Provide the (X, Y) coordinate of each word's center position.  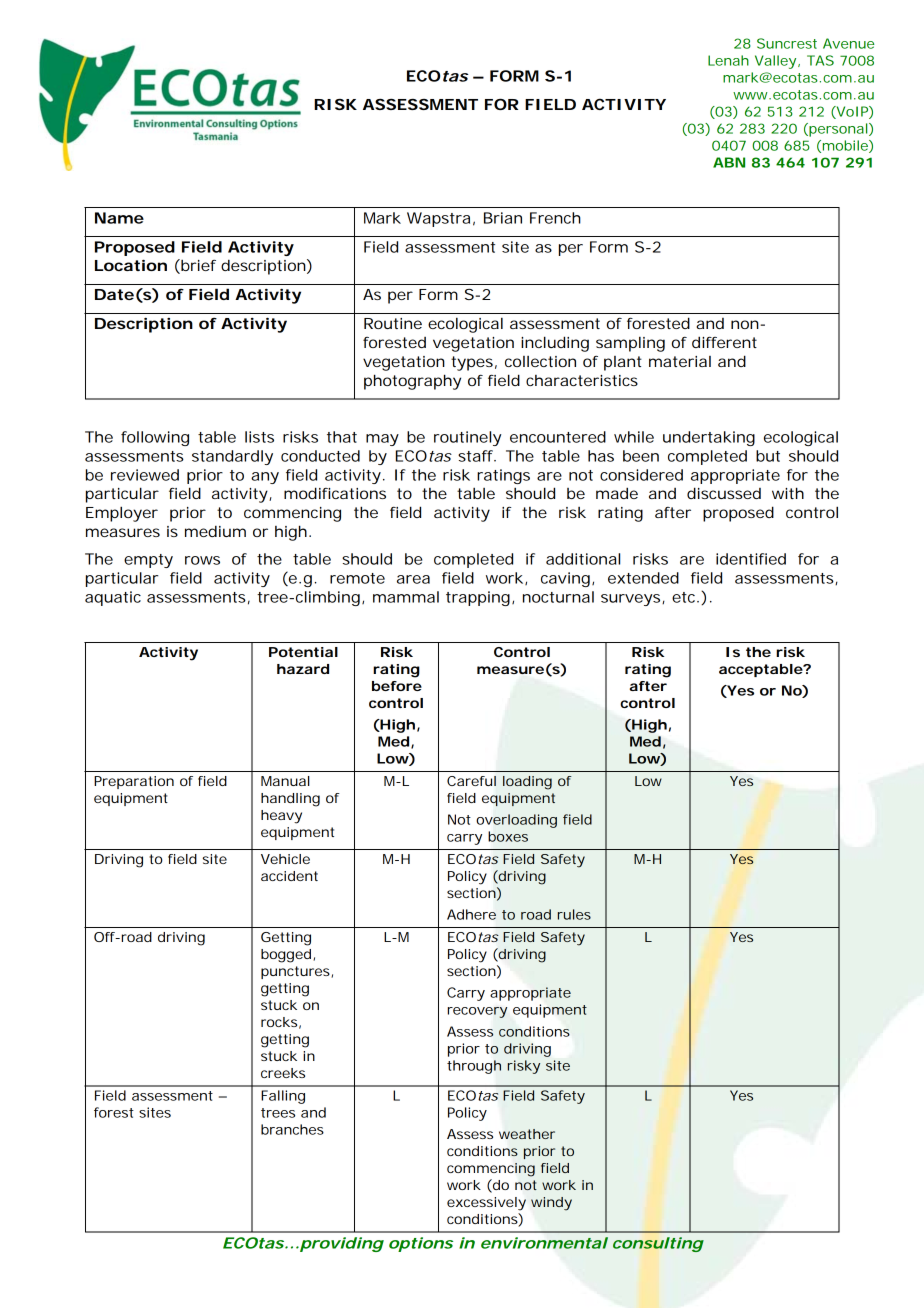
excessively (486, 1204)
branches (292, 1129)
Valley (777, 62)
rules (574, 914)
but (768, 456)
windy (551, 1204)
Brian (503, 218)
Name (119, 218)
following (155, 438)
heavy (281, 817)
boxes (508, 836)
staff (477, 456)
